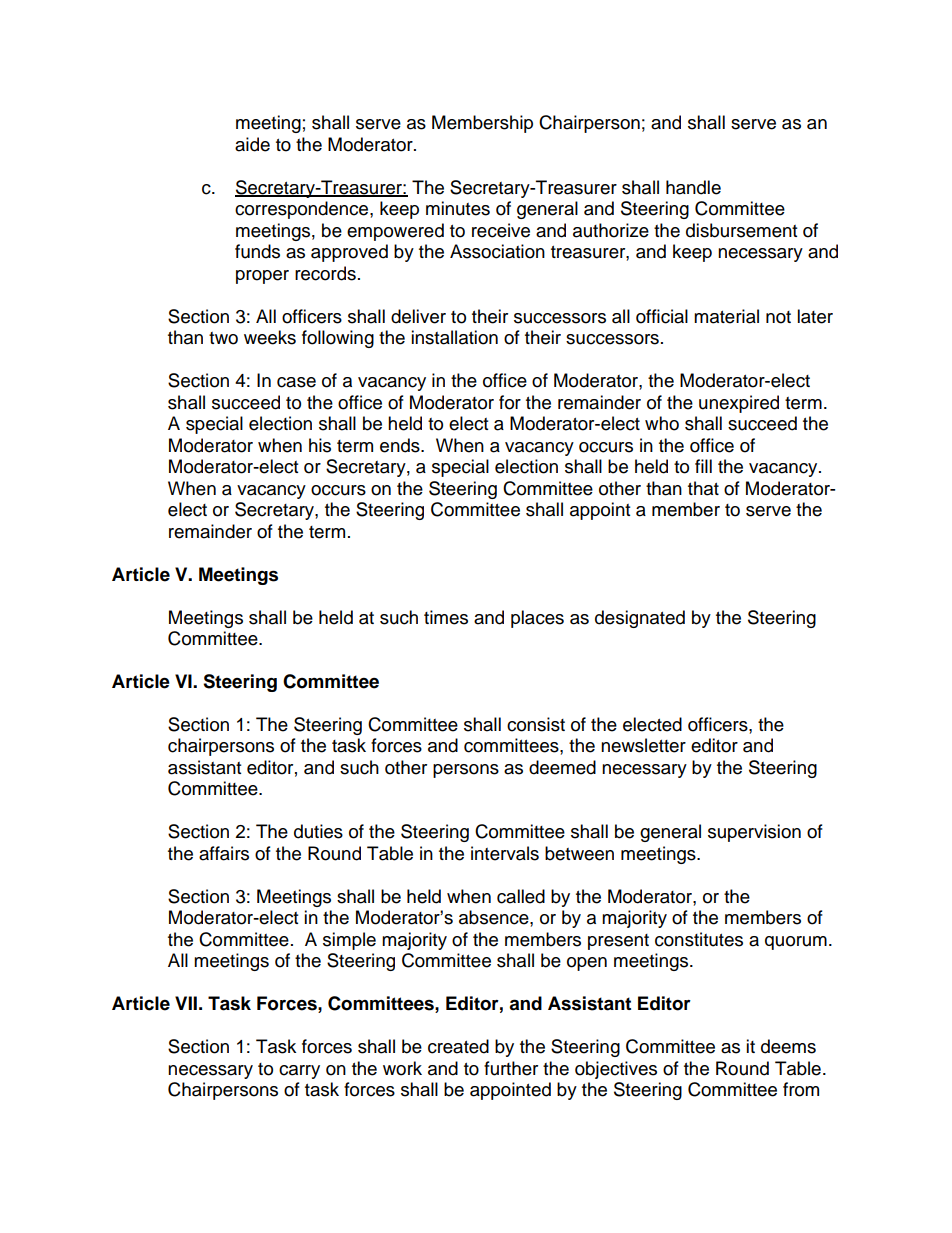 Image resolution: width=952 pixels, height=1233 pixels. Describe the element at coordinates (296, 382) in the page. I see `case` at that location.
